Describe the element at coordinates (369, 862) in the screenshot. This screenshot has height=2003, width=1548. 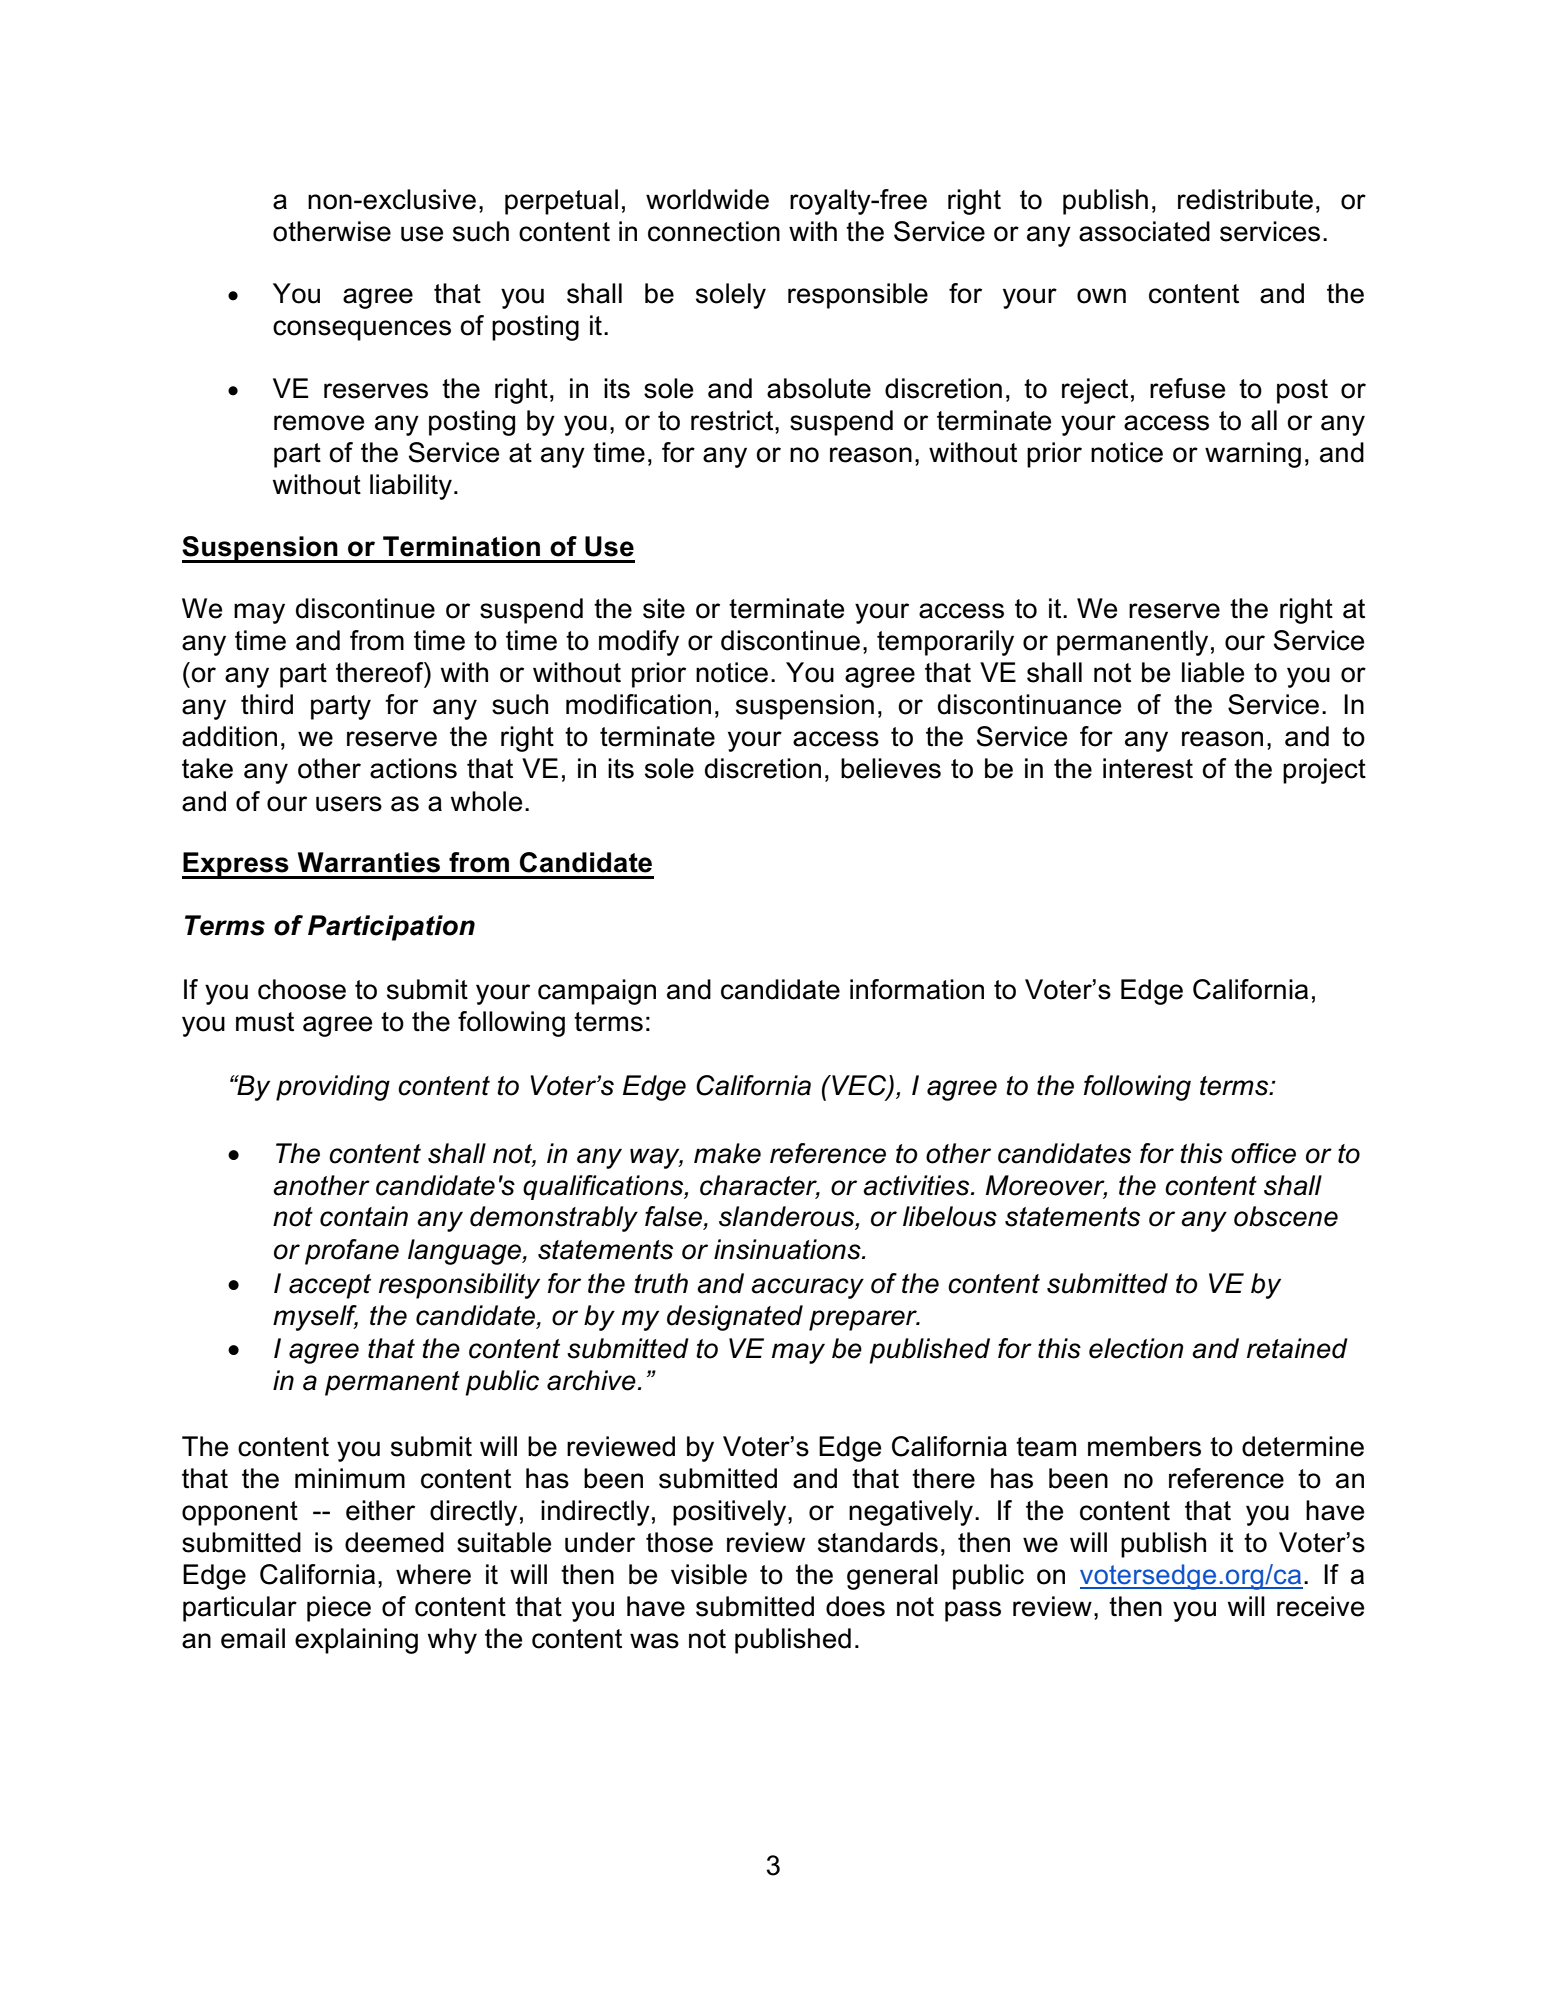
I see `Warranties` at that location.
